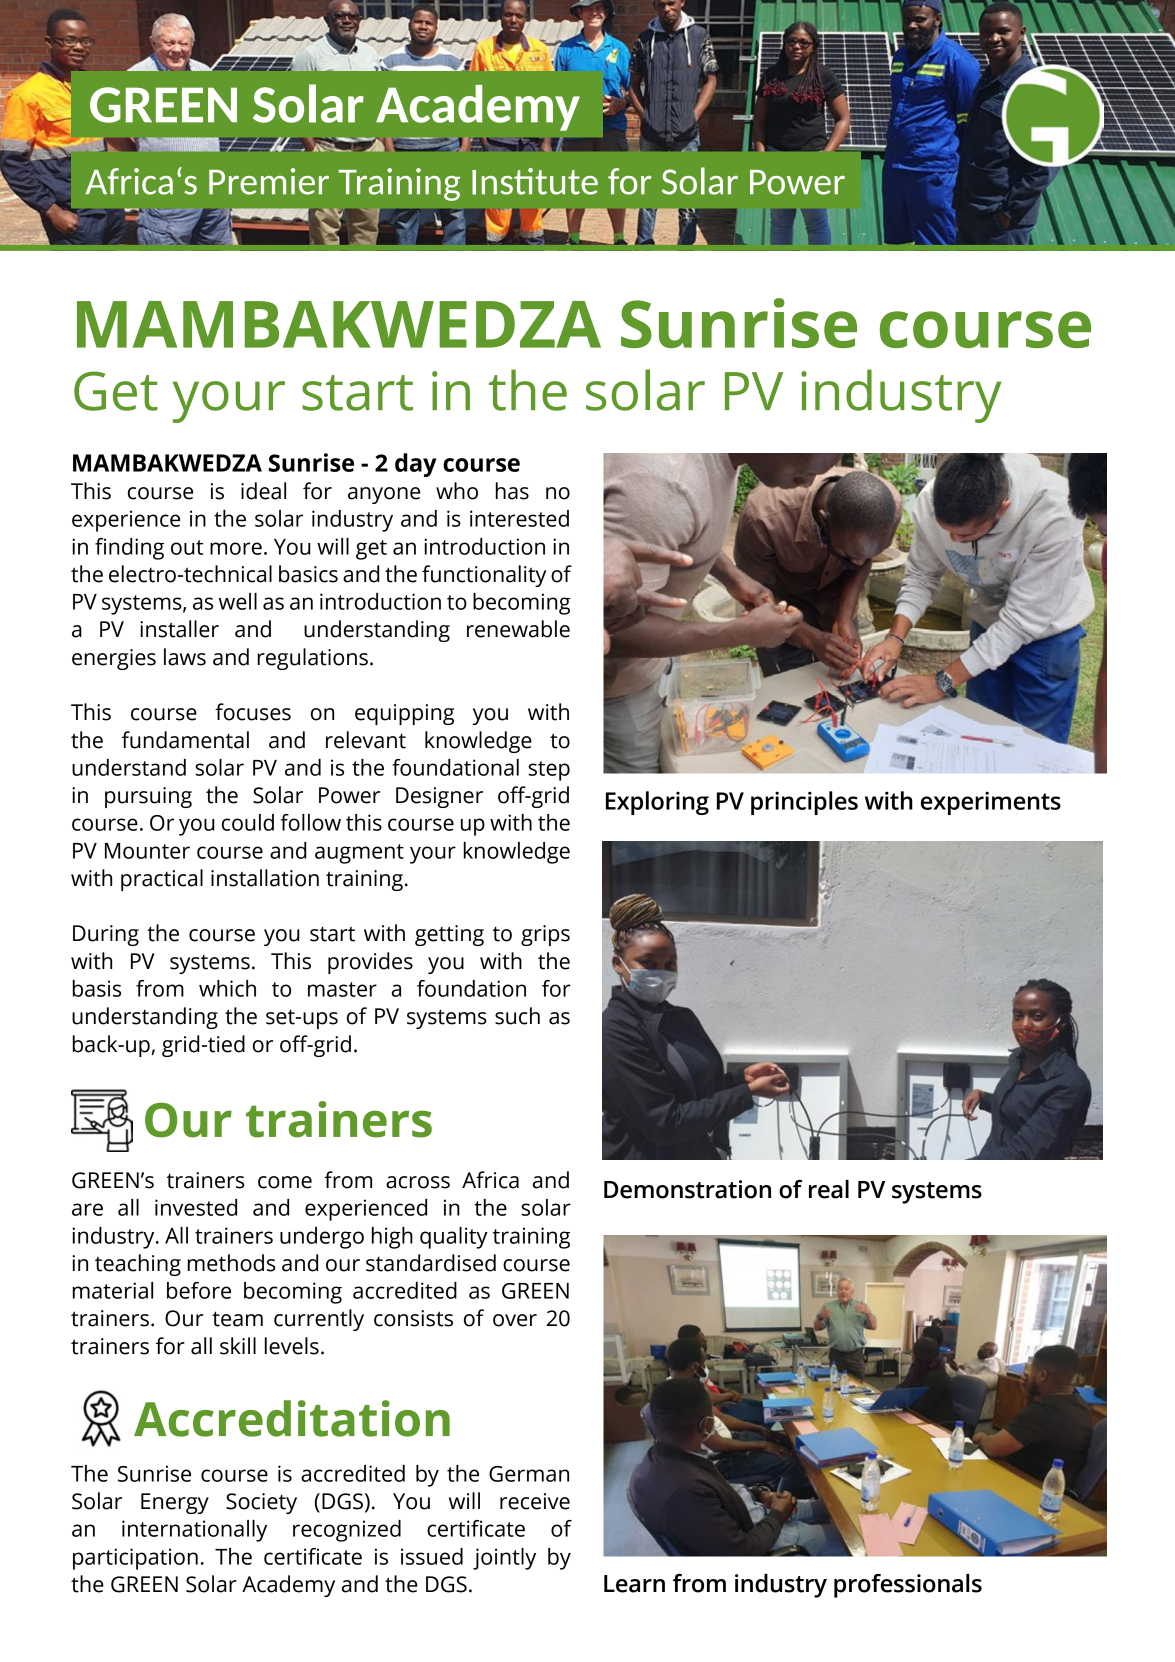  What do you see at coordinates (804, 803) in the image?
I see `principles` at bounding box center [804, 803].
